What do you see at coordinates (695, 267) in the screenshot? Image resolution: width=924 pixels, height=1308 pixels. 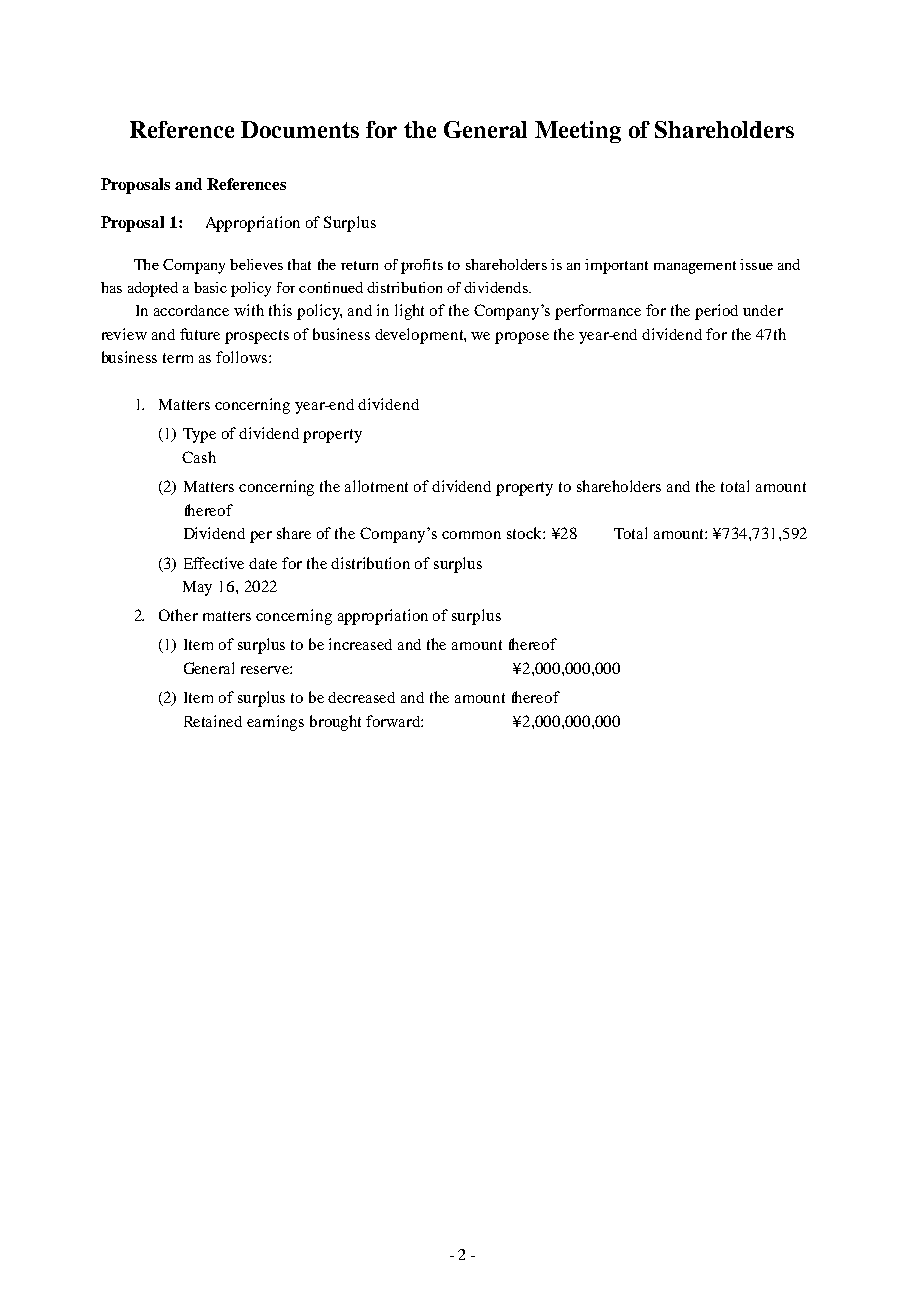 I see `management` at bounding box center [695, 267].
